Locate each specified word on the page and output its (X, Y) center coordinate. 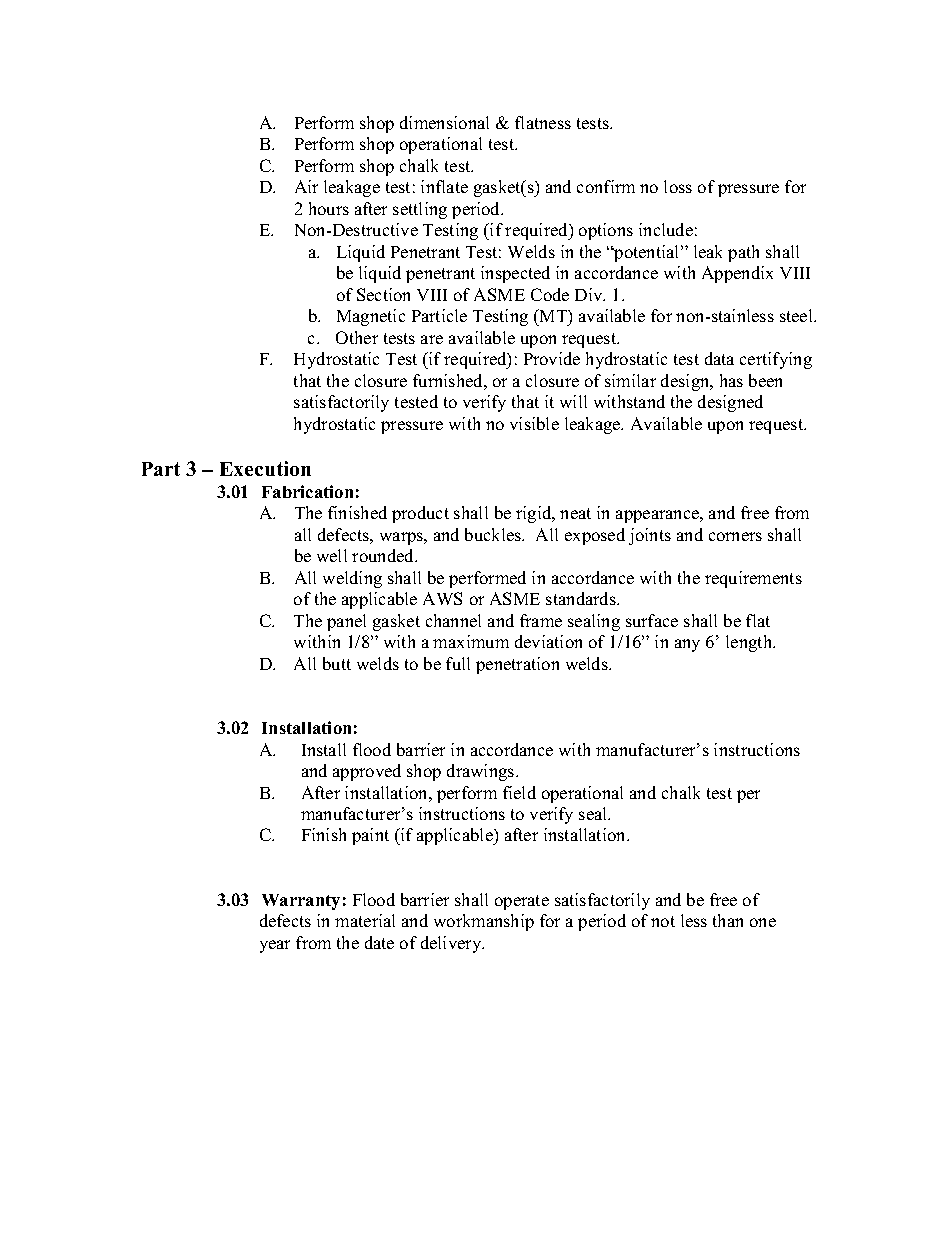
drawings (482, 772)
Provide (552, 358)
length (750, 643)
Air (306, 186)
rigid (535, 514)
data (719, 358)
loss (678, 186)
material (365, 920)
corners (735, 536)
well (332, 555)
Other (357, 337)
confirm (606, 186)
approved (367, 772)
